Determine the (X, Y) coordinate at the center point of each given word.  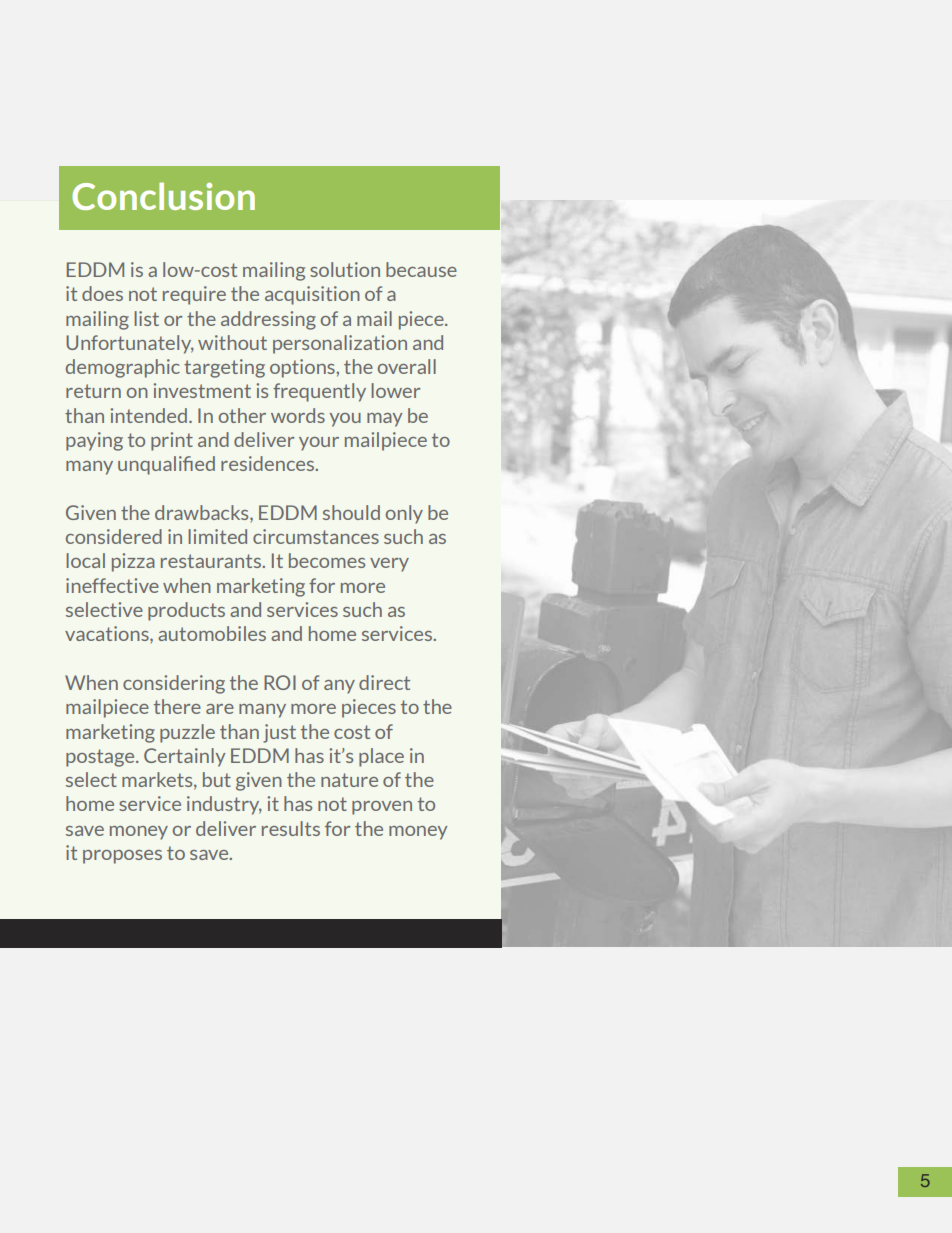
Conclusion (163, 196)
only (404, 514)
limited (217, 536)
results (291, 828)
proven (382, 808)
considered (114, 536)
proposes (122, 857)
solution (345, 269)
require (194, 295)
